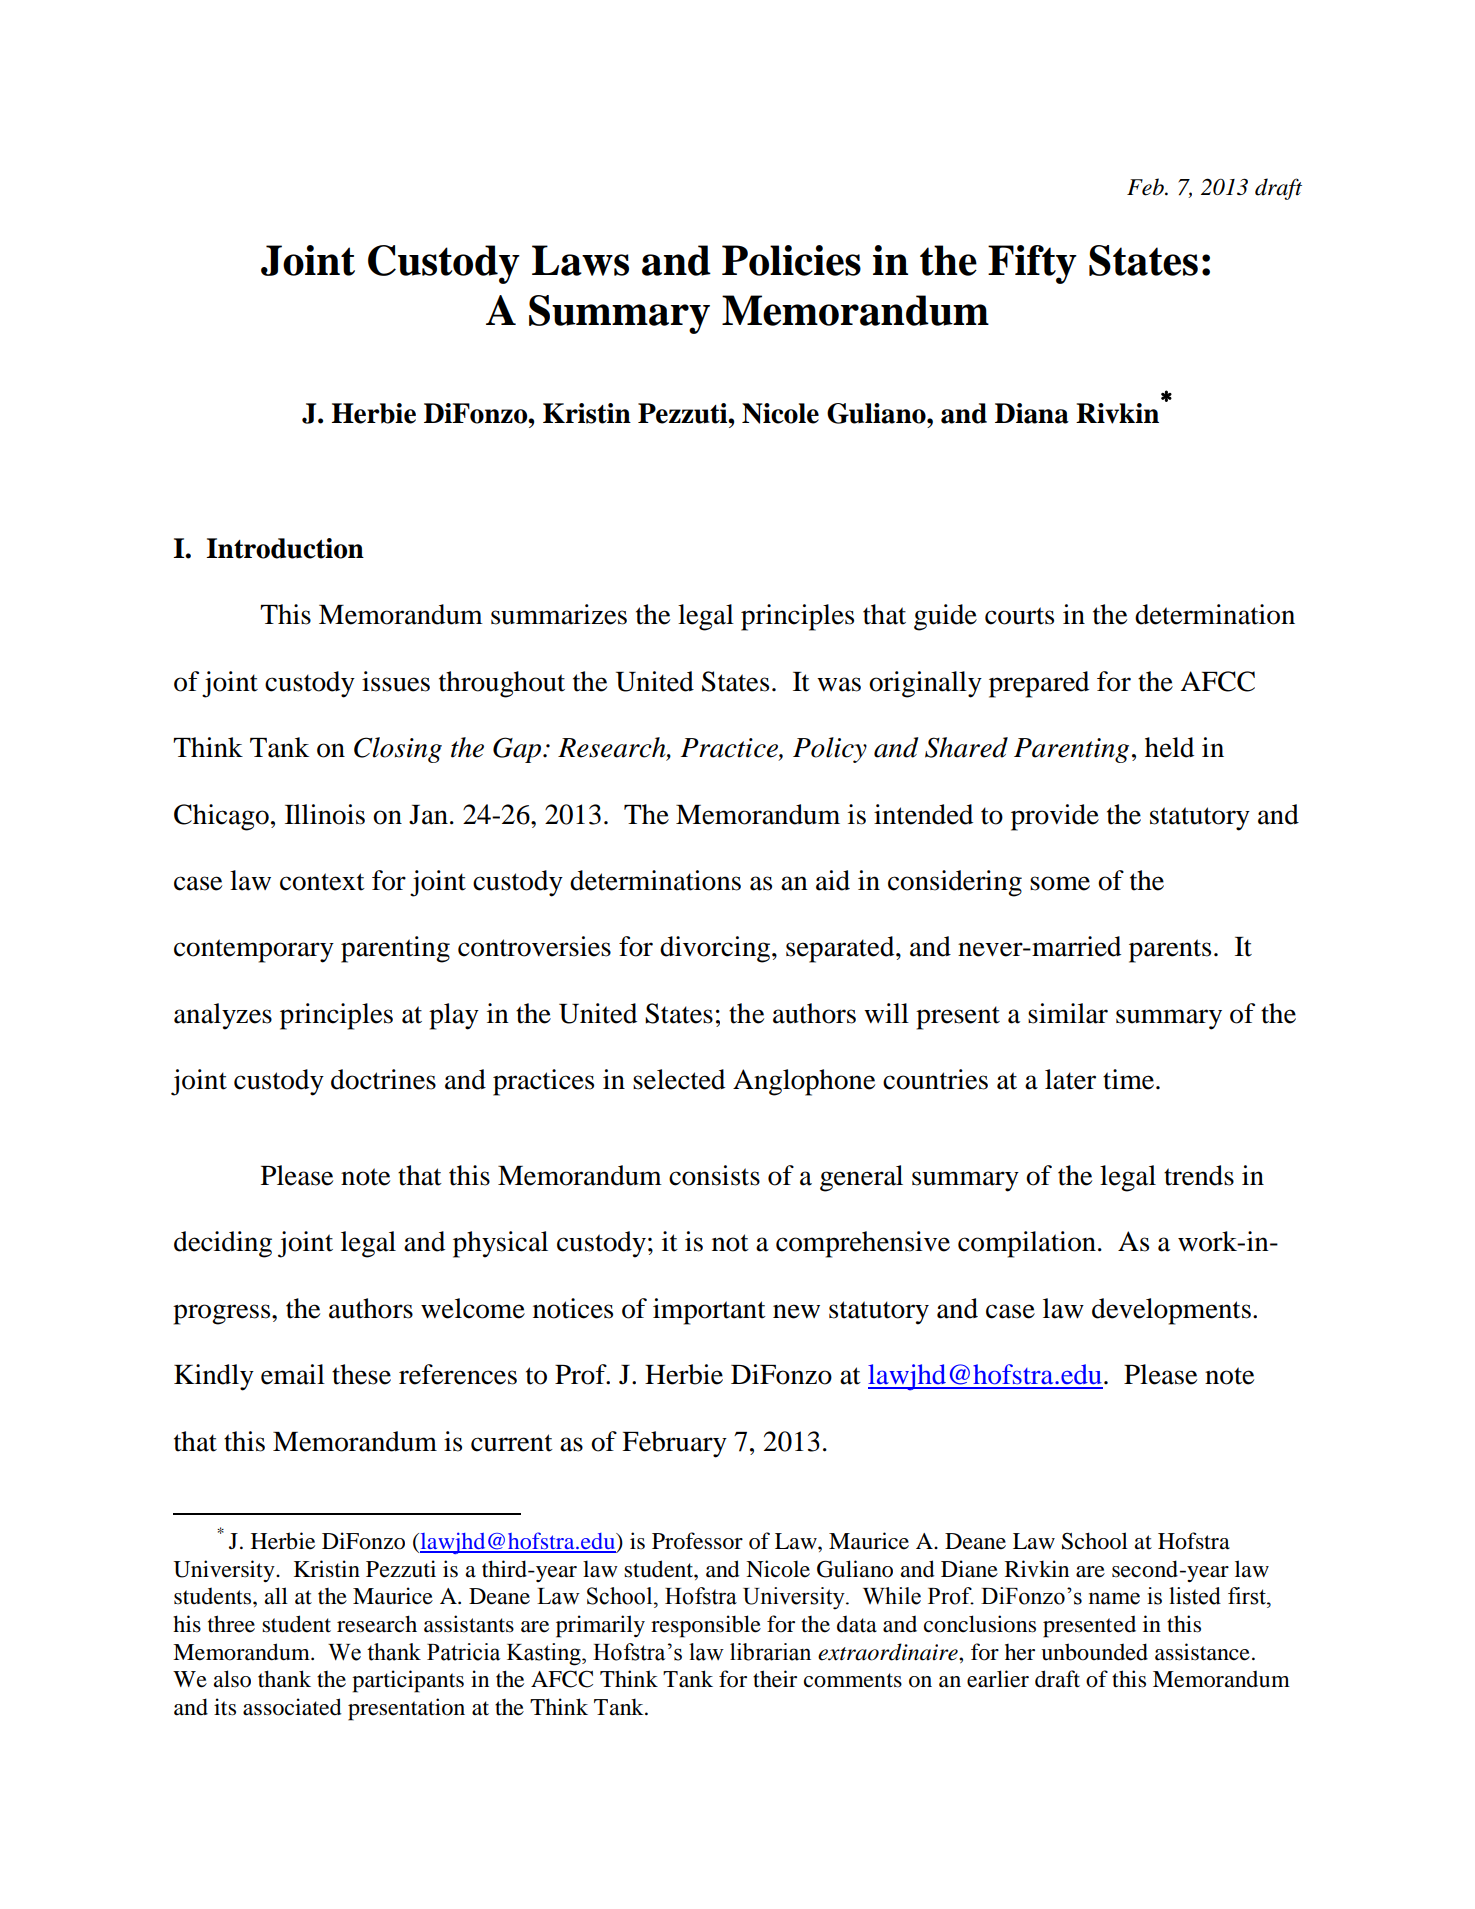  What do you see at coordinates (1032, 264) in the screenshot?
I see `Fifty` at bounding box center [1032, 264].
